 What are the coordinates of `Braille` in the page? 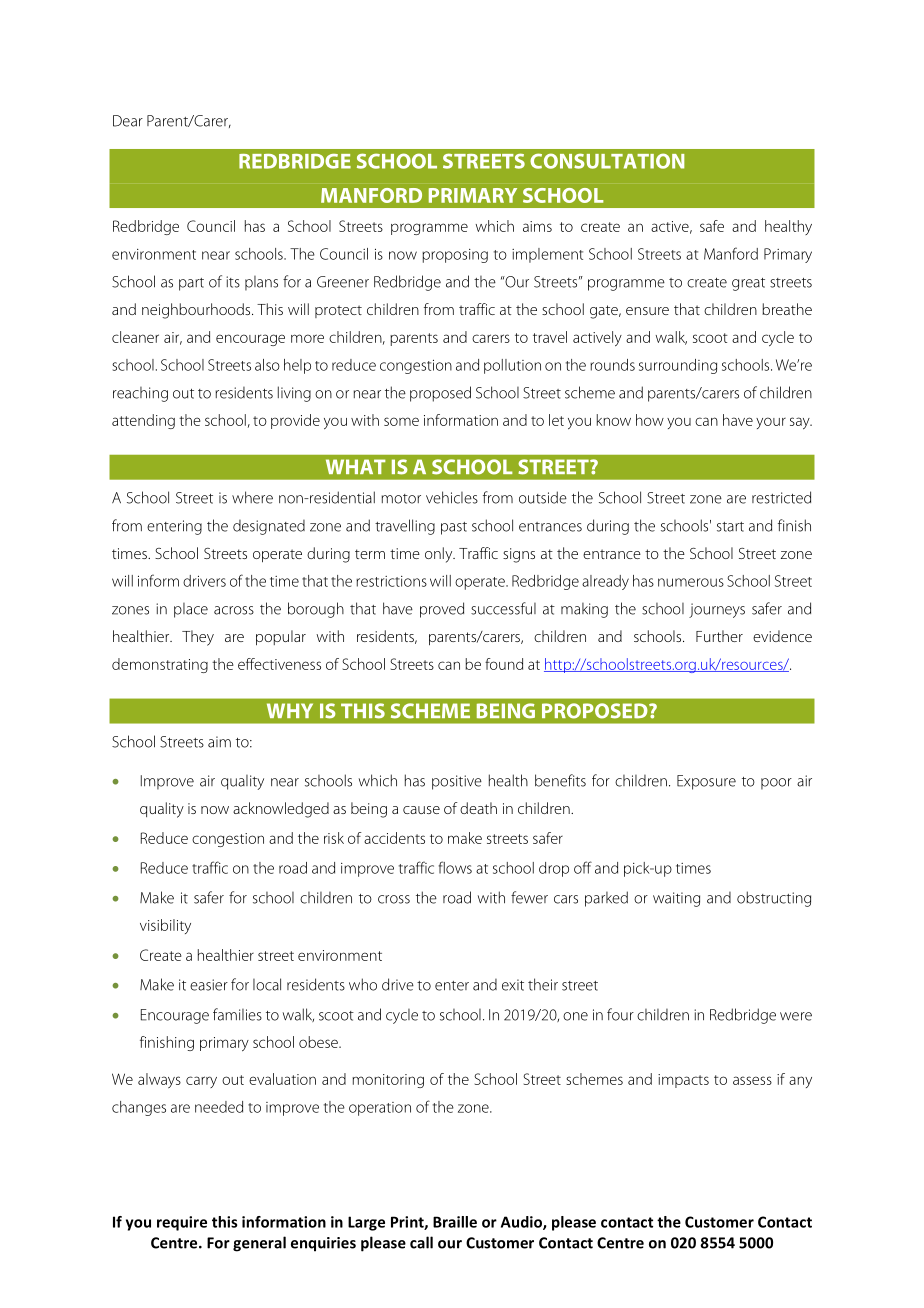 It's located at (455, 1222).
